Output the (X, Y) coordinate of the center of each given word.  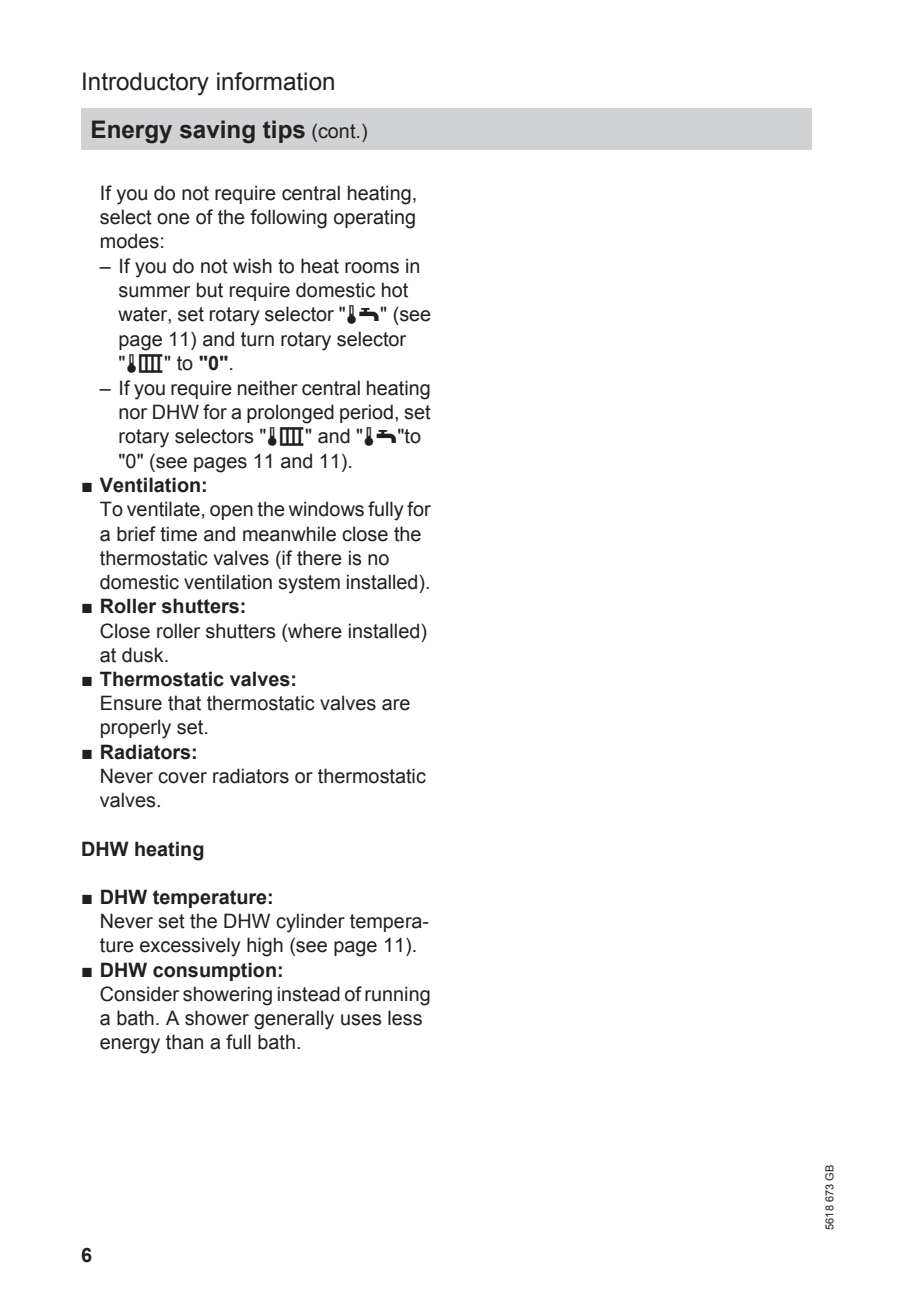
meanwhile (289, 534)
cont (337, 131)
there (319, 558)
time (178, 534)
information (275, 81)
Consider (139, 994)
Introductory (146, 84)
